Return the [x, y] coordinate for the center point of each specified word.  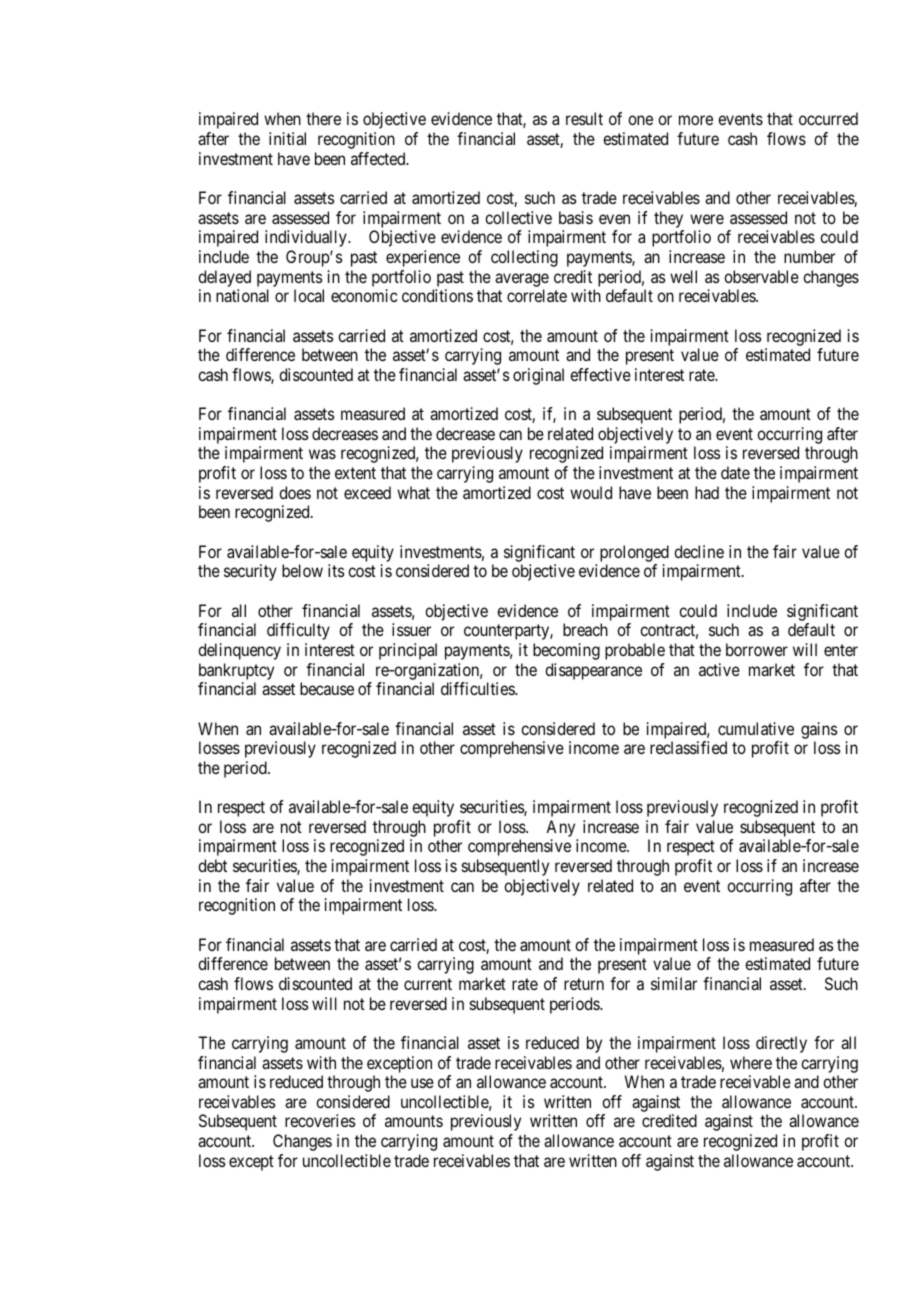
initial [287, 138]
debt [212, 865]
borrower [757, 649]
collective [518, 217]
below [302, 570]
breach [585, 629]
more [696, 120]
